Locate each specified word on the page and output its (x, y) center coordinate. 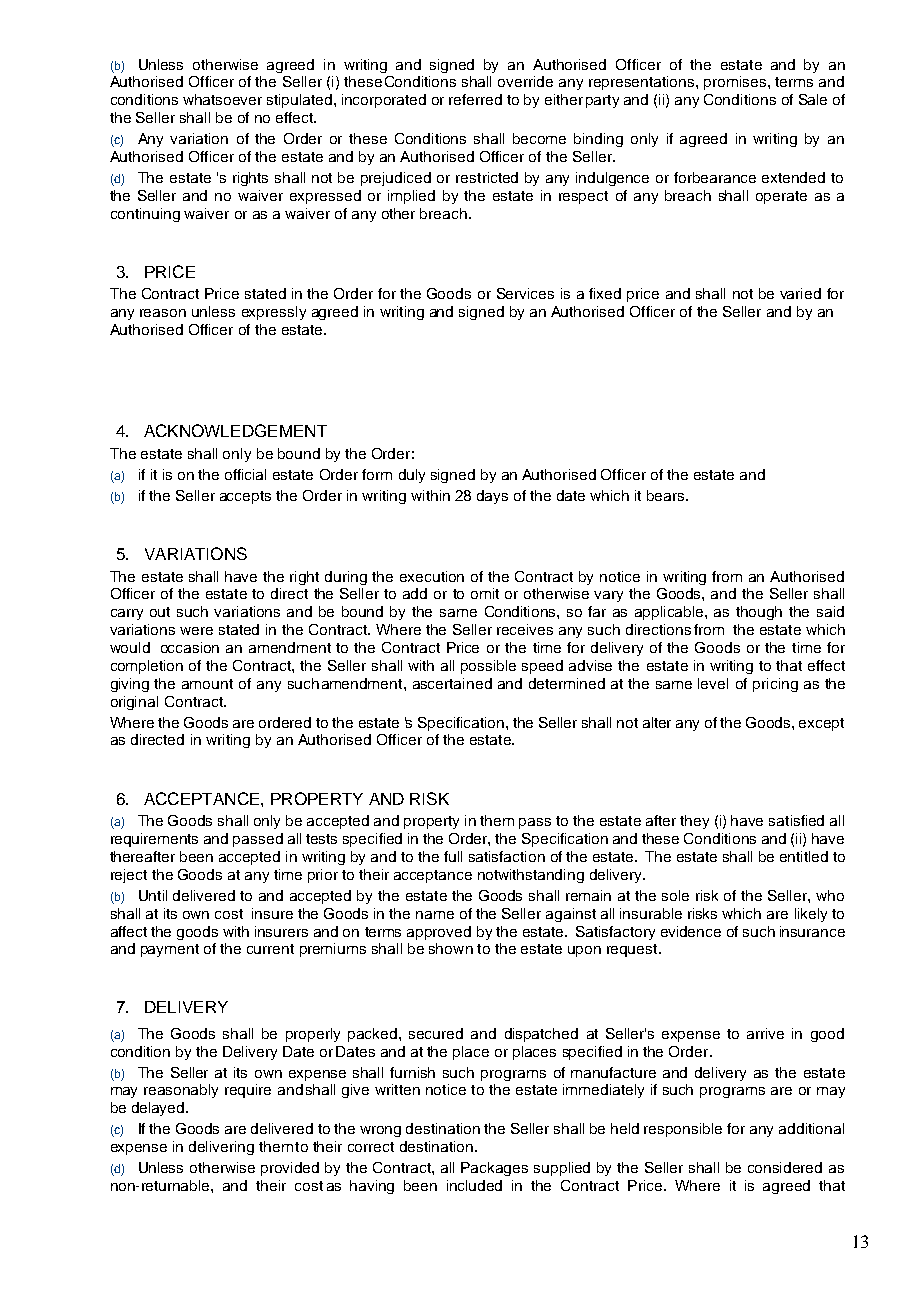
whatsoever (222, 99)
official (245, 474)
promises (736, 83)
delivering (221, 1148)
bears (667, 495)
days (492, 497)
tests (321, 839)
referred (475, 99)
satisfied (796, 820)
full (453, 856)
